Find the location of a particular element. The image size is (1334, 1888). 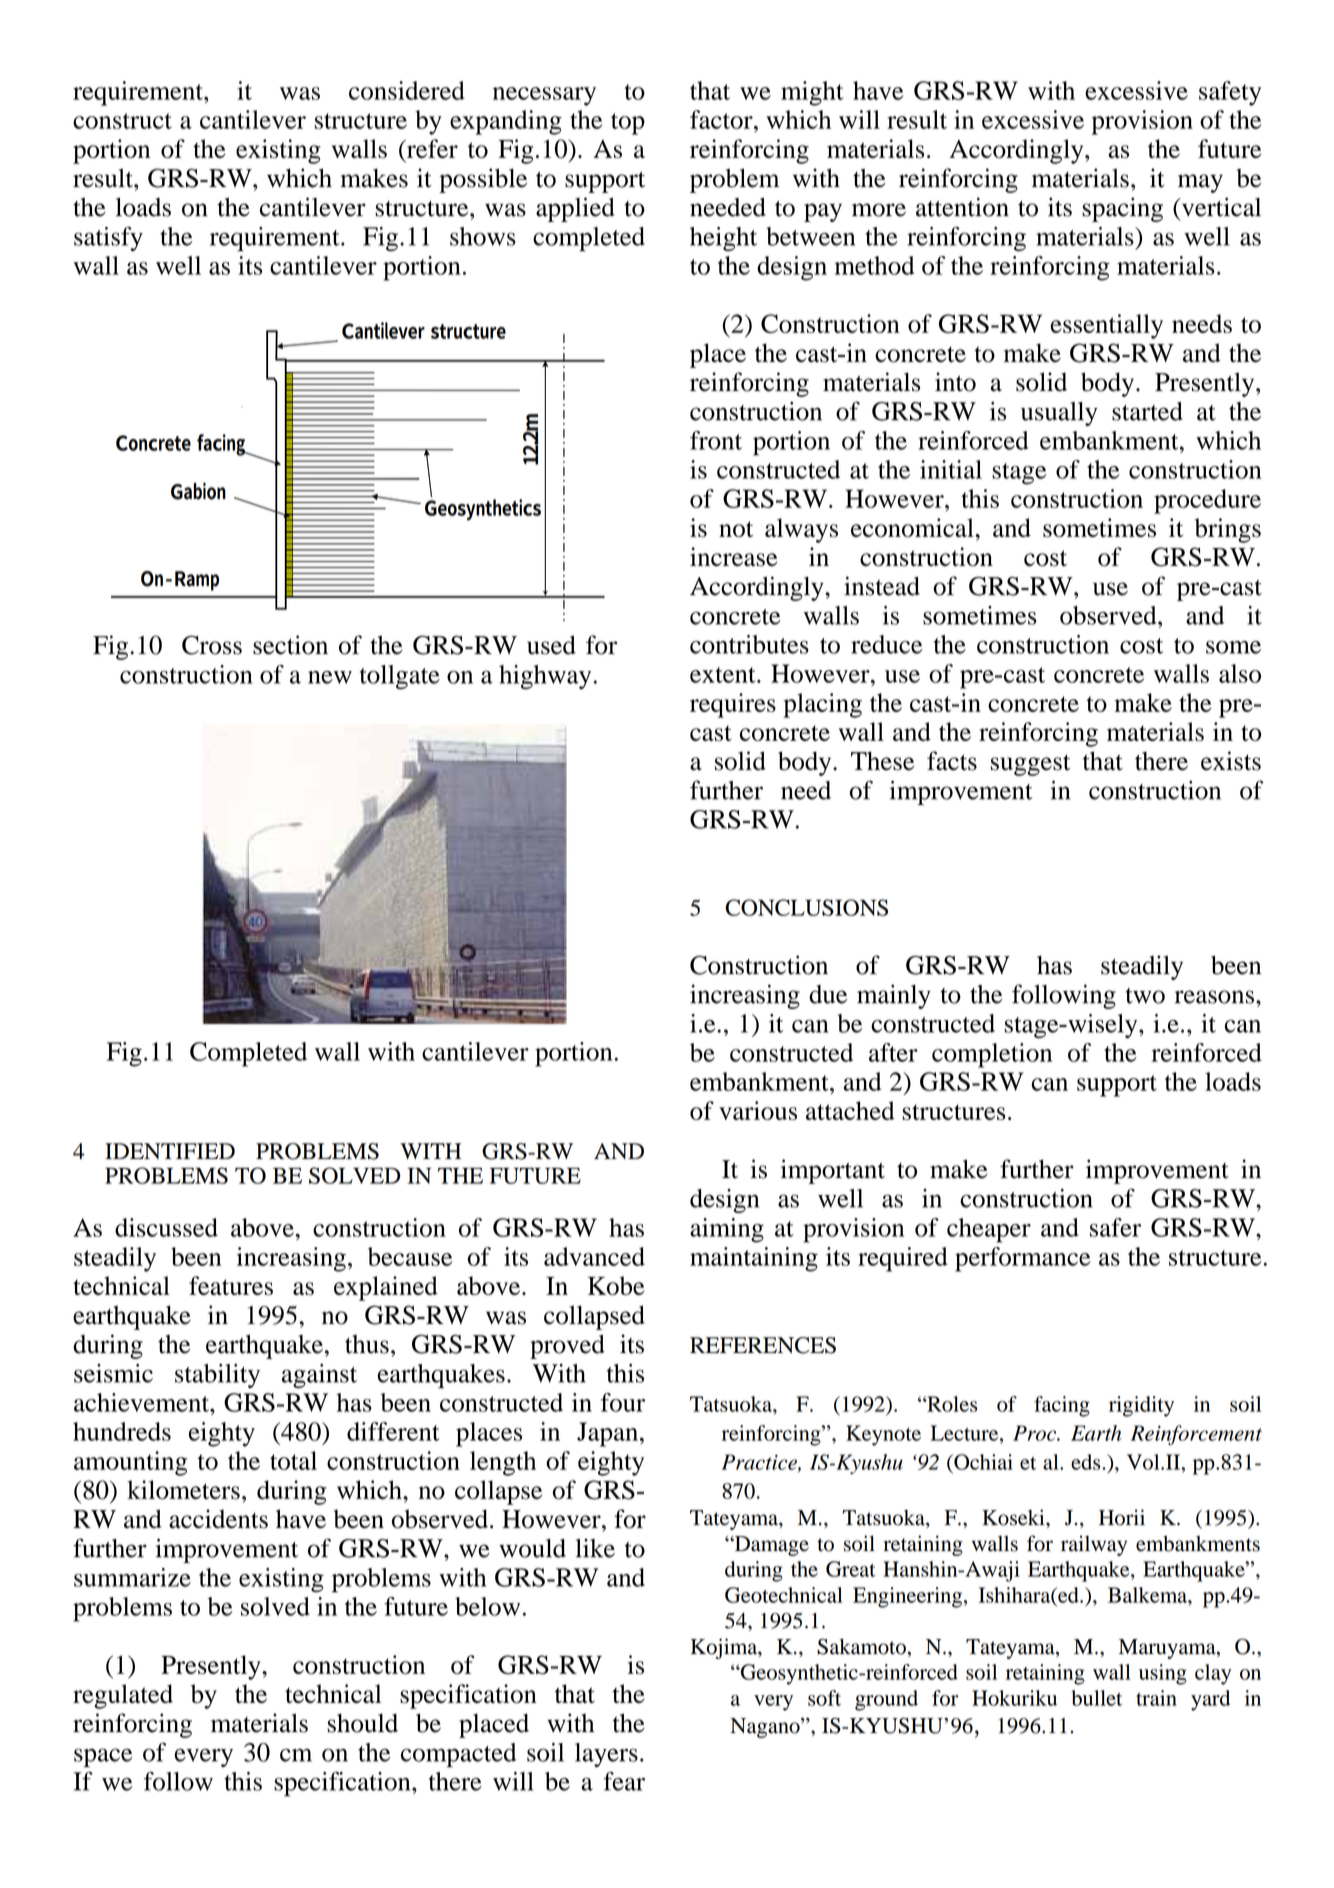

top is located at coordinates (628, 124).
